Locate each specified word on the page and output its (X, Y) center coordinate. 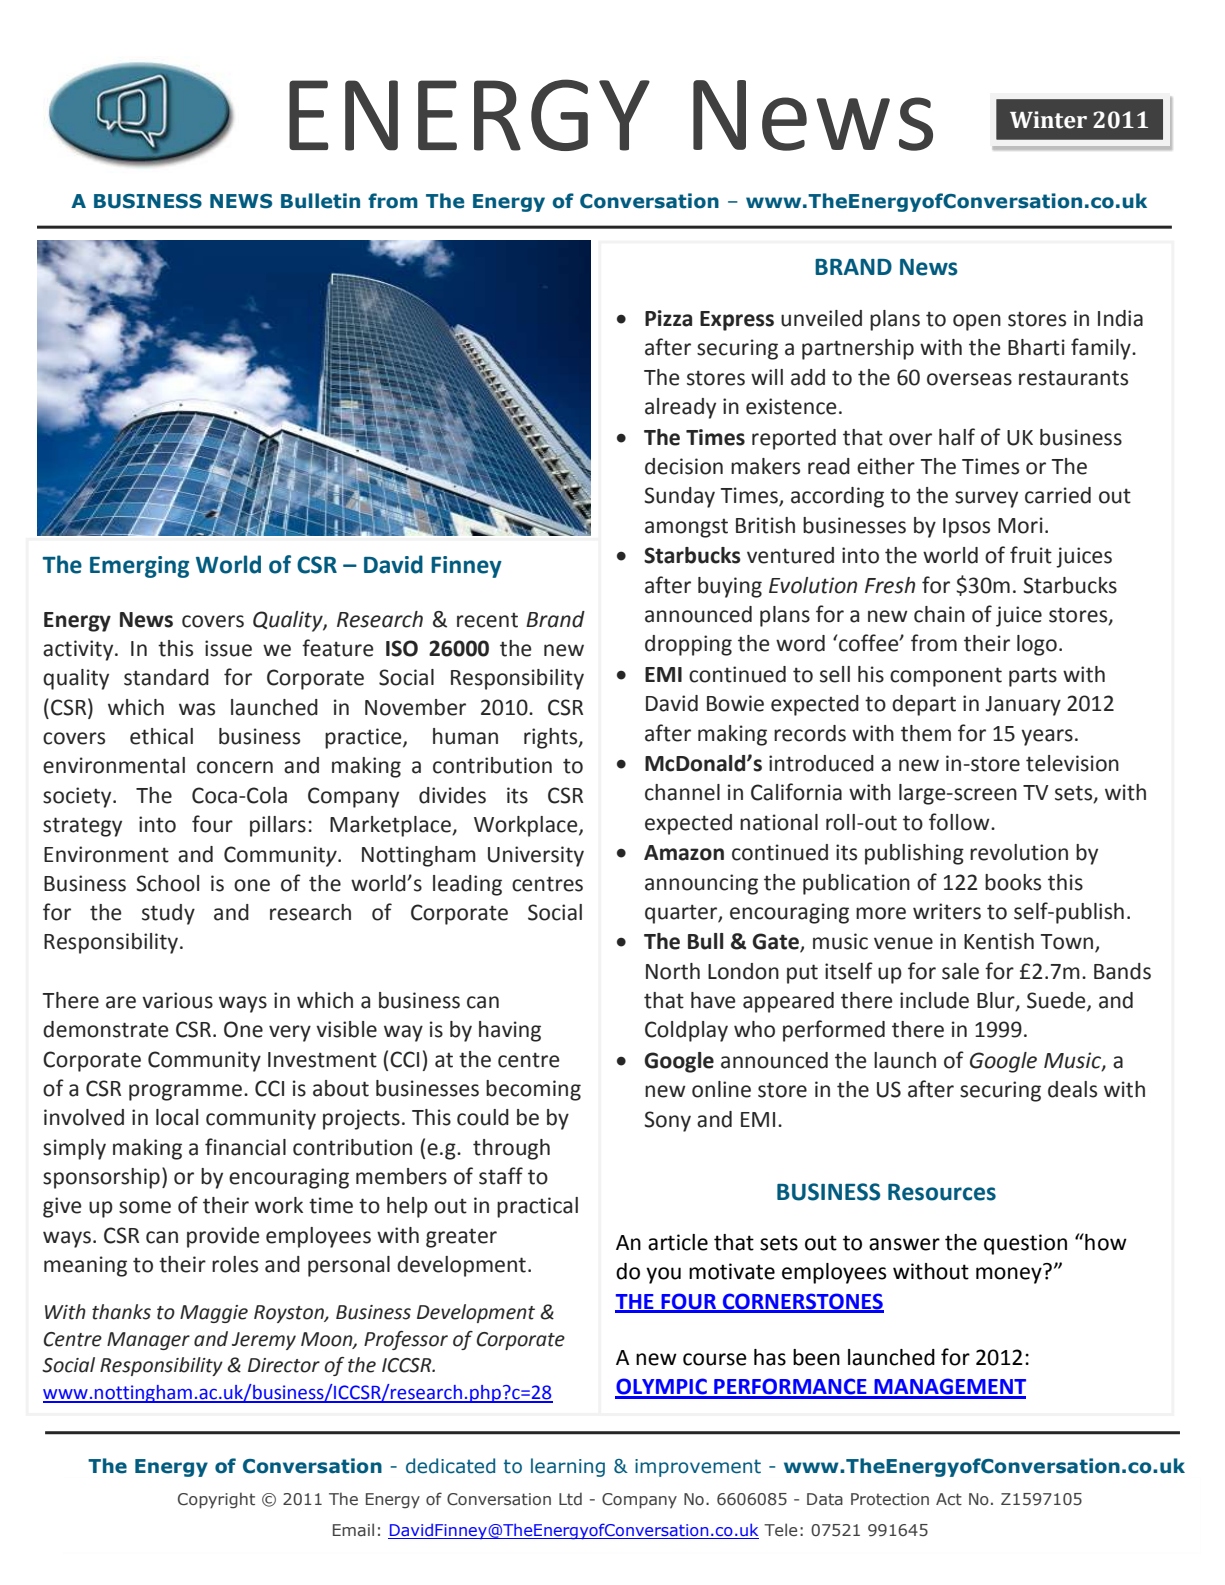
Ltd (570, 1498)
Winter (1048, 120)
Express (737, 321)
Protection (890, 1499)
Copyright (216, 1500)
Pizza (668, 318)
